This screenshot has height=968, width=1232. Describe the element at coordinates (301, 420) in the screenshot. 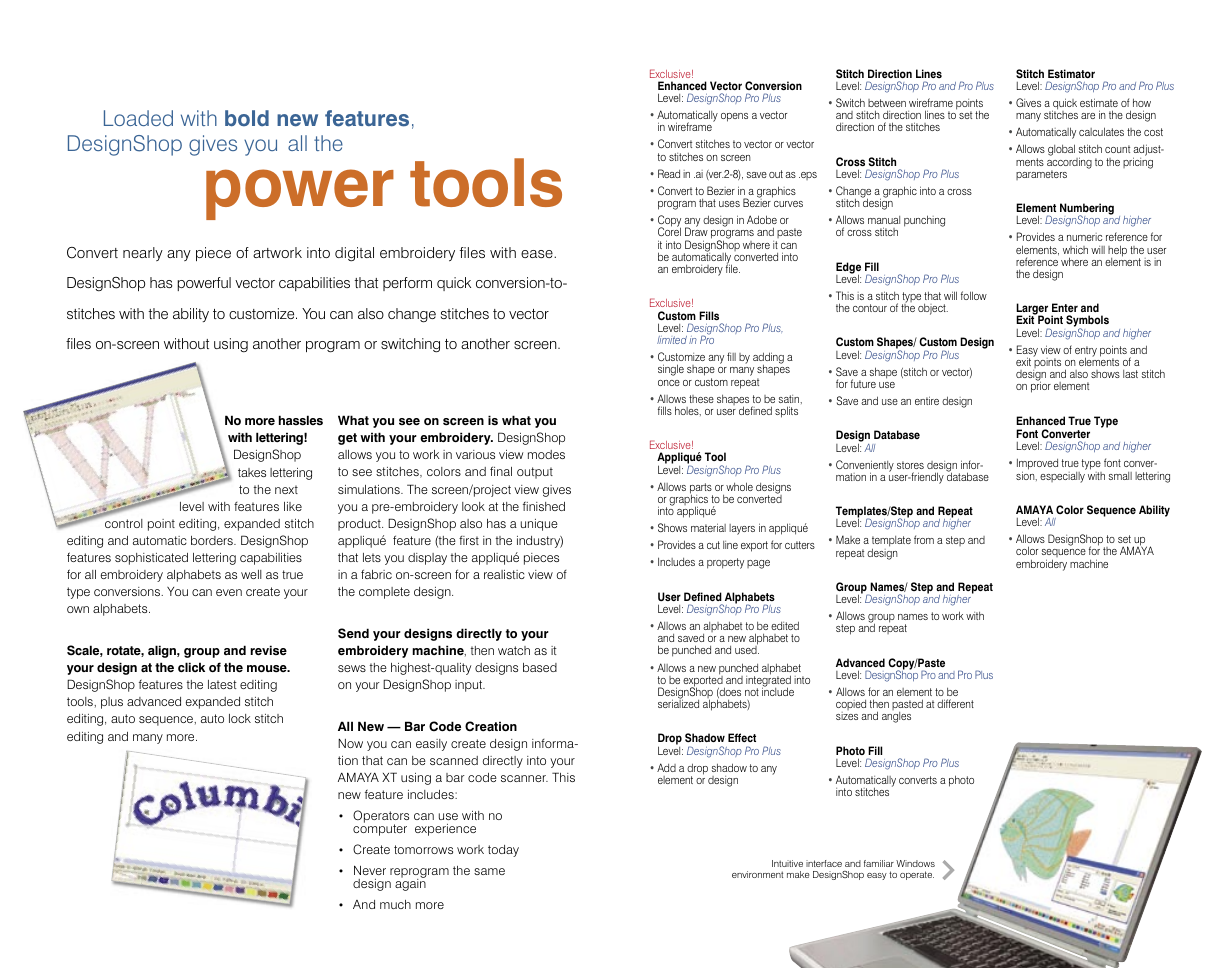

I see `hassles` at that location.
